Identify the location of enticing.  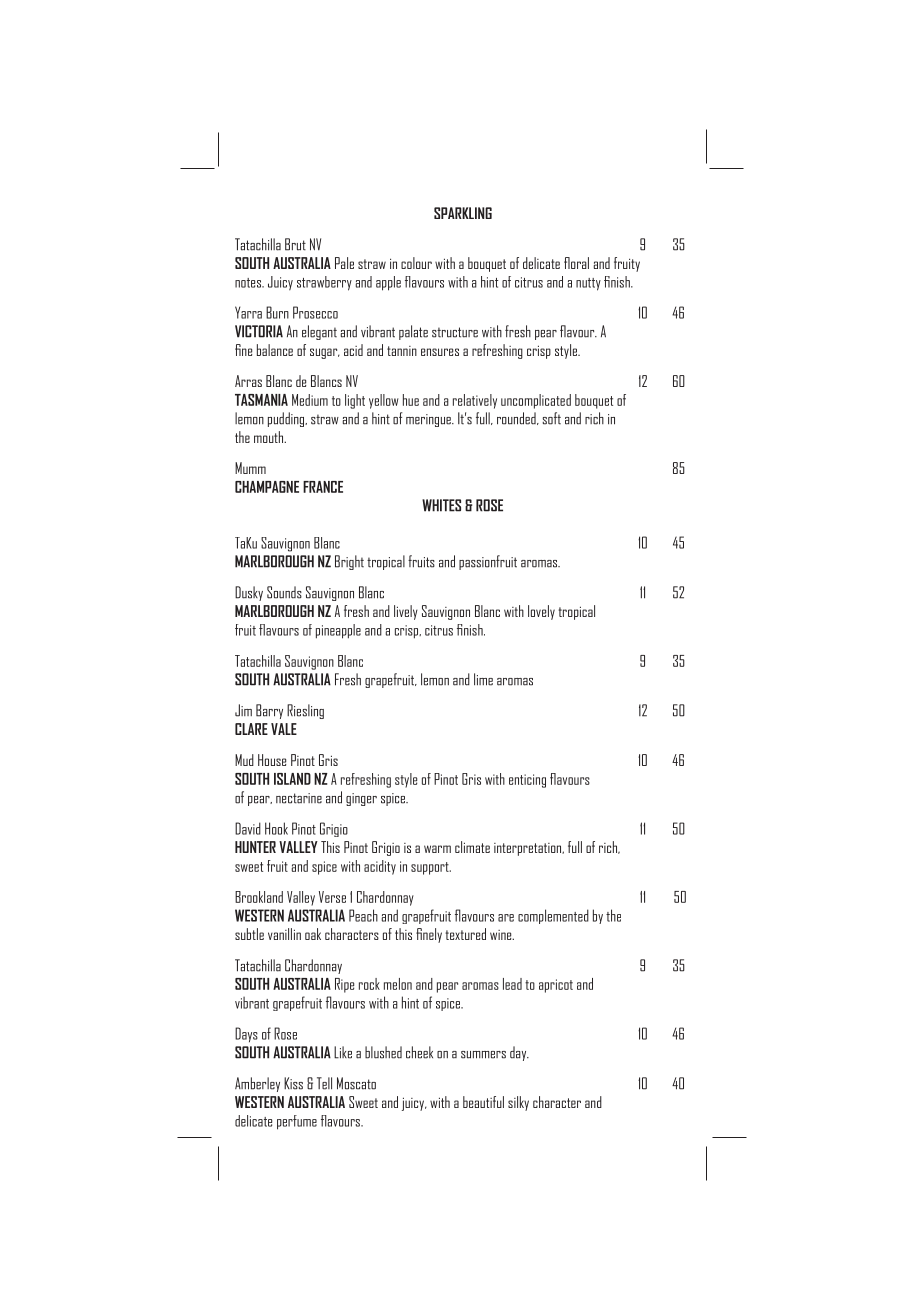
(527, 781).
